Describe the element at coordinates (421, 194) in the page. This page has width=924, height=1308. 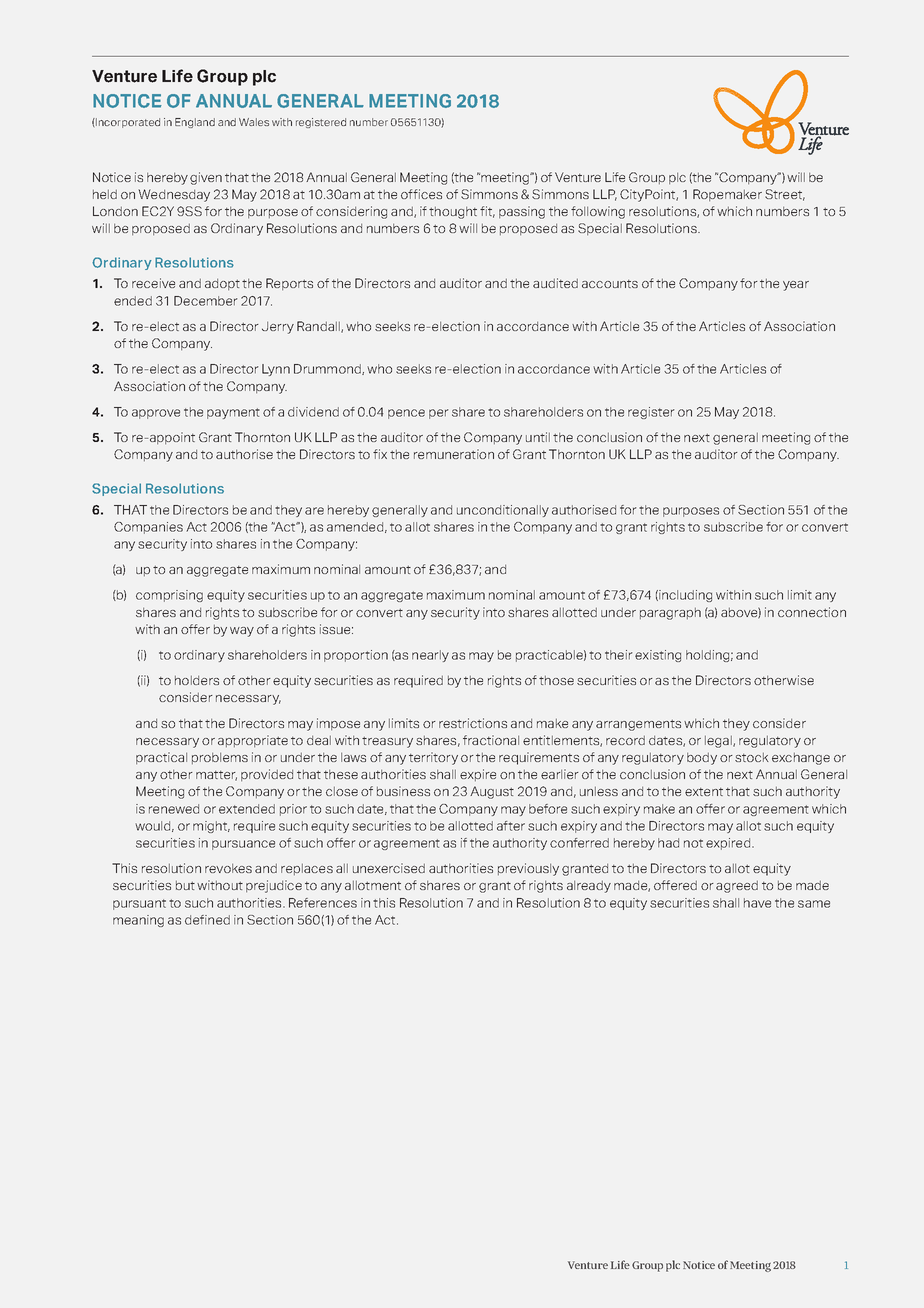
I see `offices` at that location.
